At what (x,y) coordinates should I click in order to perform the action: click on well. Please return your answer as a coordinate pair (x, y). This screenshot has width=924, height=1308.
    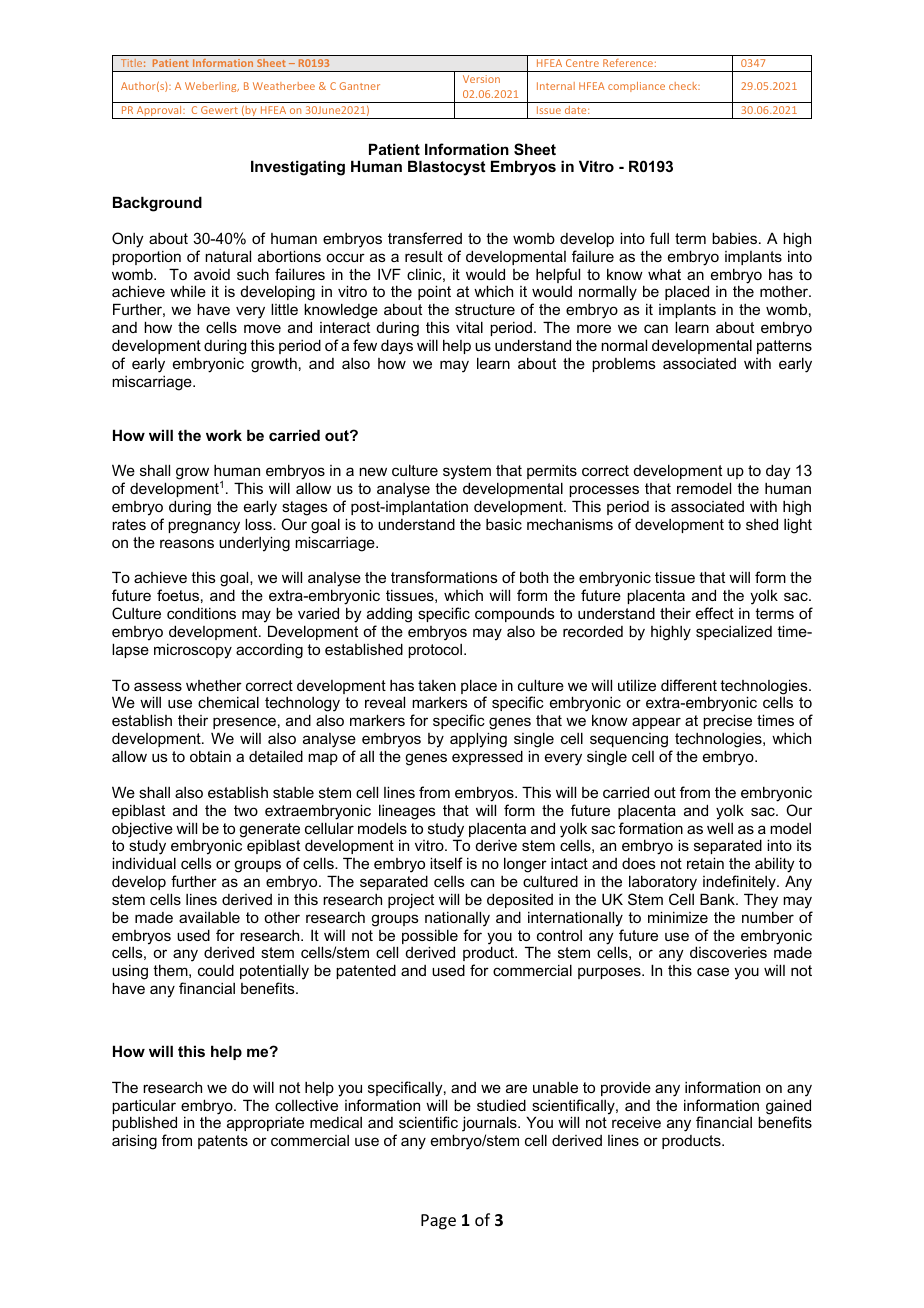
    Looking at the image, I should click on (720, 828).
